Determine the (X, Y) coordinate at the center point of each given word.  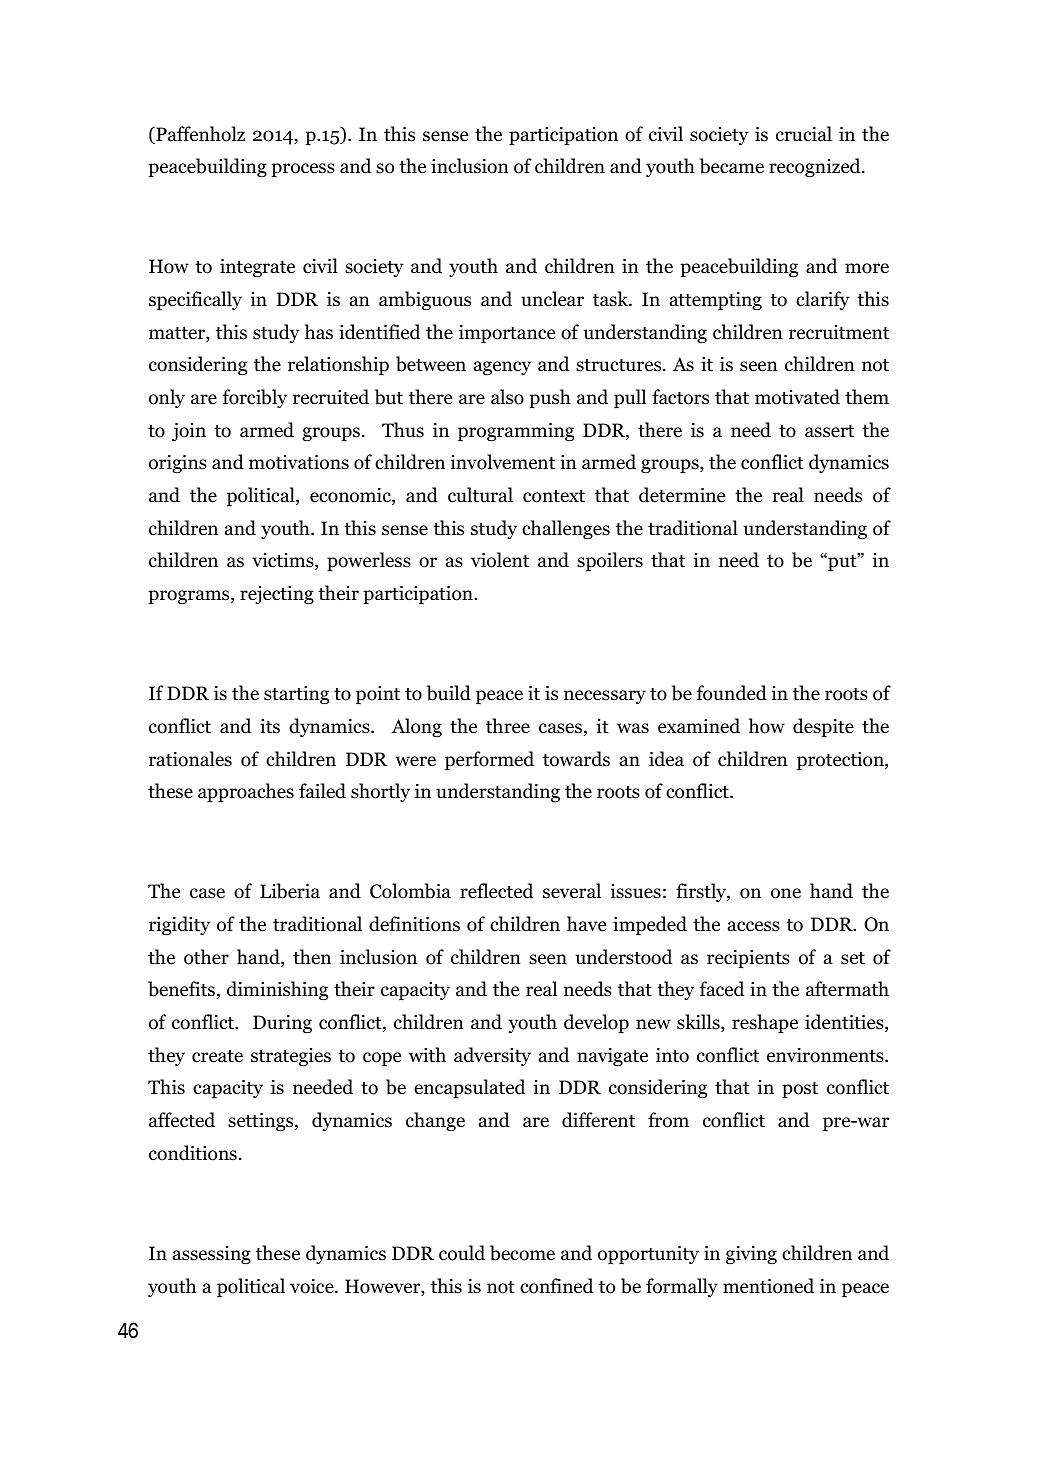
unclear (552, 299)
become (522, 1253)
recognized (816, 167)
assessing (212, 1255)
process (303, 170)
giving (751, 1255)
